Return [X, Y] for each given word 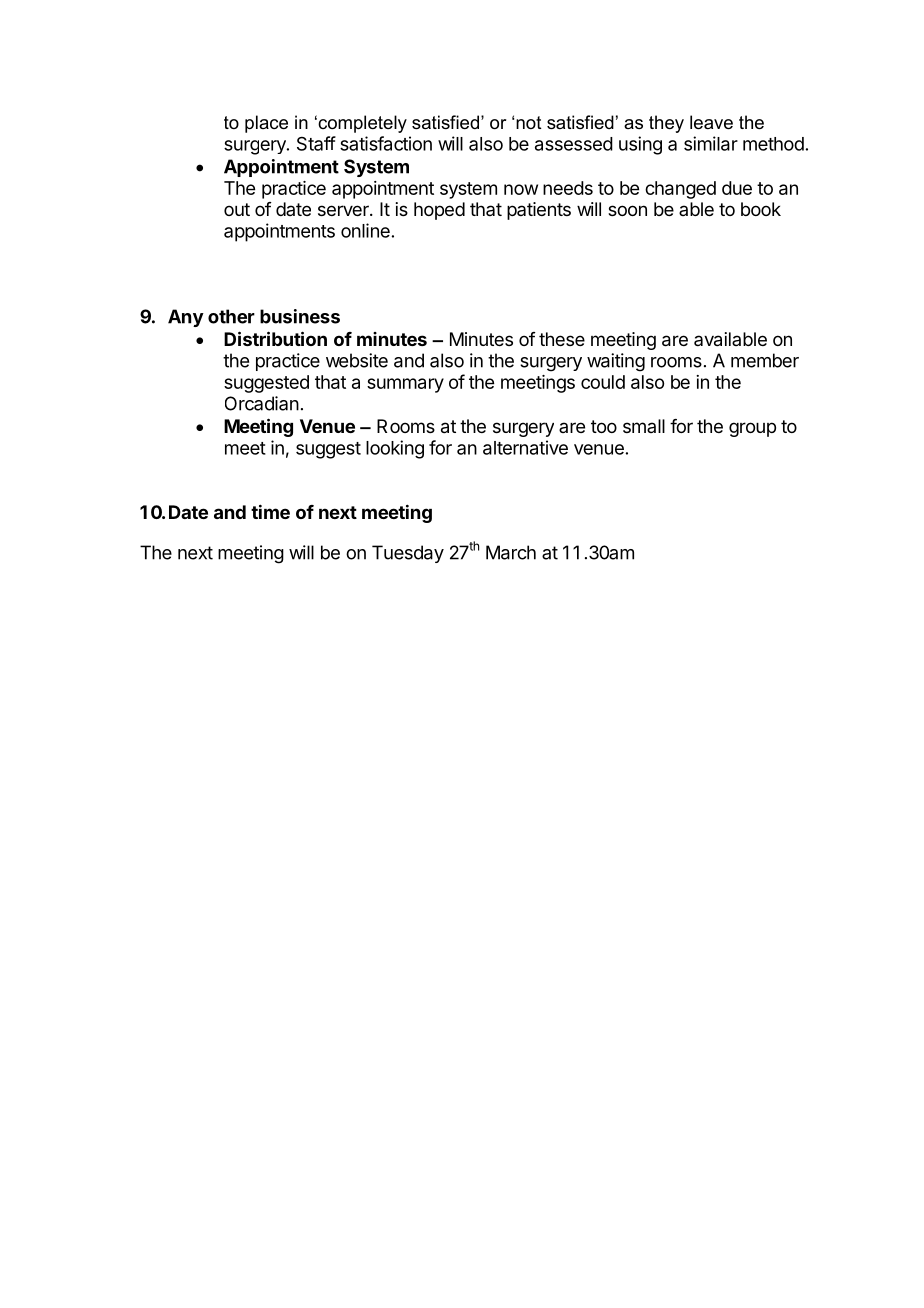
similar [711, 143]
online [365, 230]
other [231, 316]
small [644, 426]
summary [405, 385]
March [511, 552]
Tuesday [408, 554]
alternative [525, 447]
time [270, 511]
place [266, 124]
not [529, 122]
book [761, 209]
